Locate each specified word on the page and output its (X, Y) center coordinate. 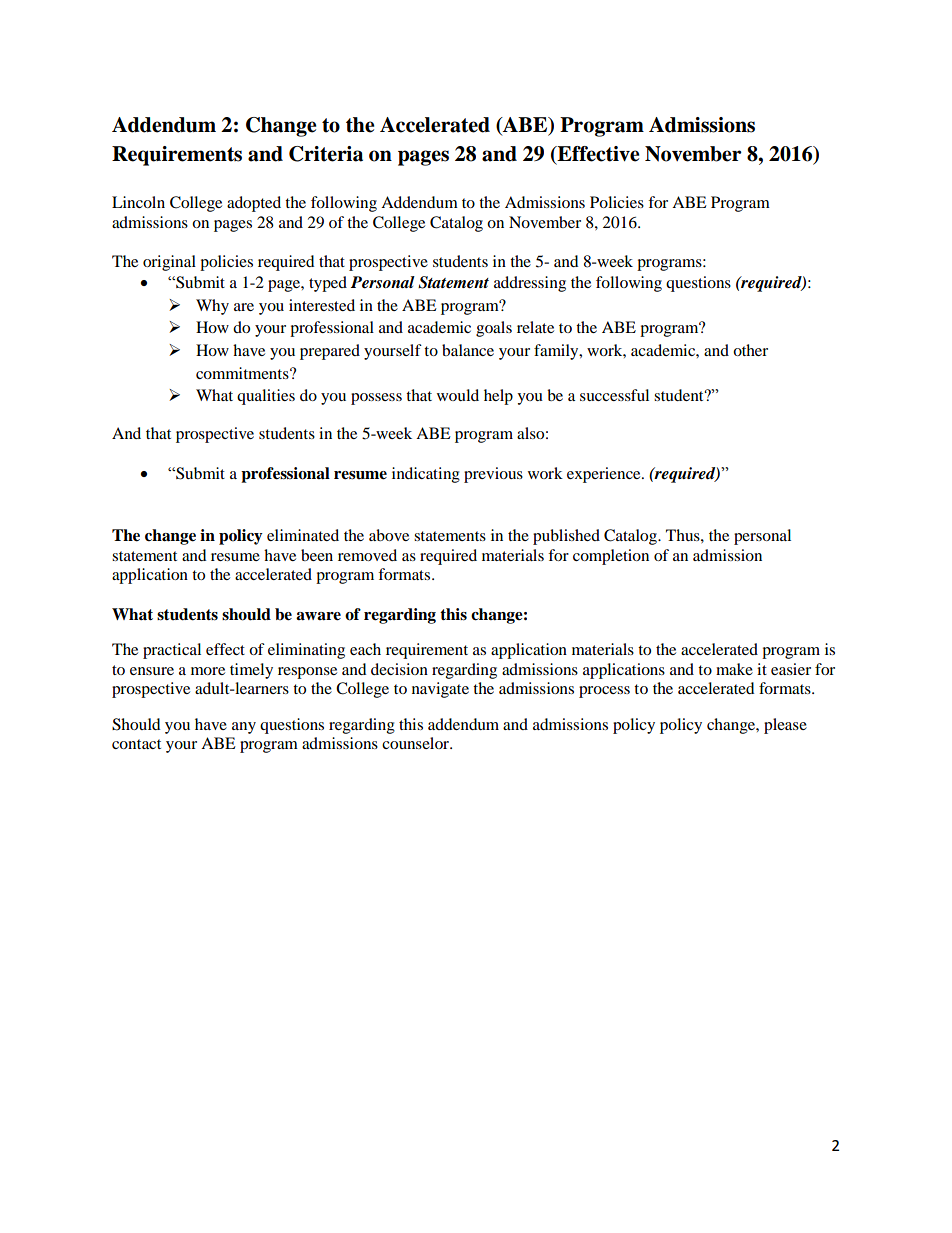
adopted (254, 204)
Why (212, 307)
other (750, 350)
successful (614, 395)
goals (494, 329)
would (458, 395)
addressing (530, 284)
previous (493, 475)
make (734, 669)
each (365, 649)
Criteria (326, 154)
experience (605, 475)
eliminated (303, 535)
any (244, 728)
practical (172, 651)
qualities (266, 397)
